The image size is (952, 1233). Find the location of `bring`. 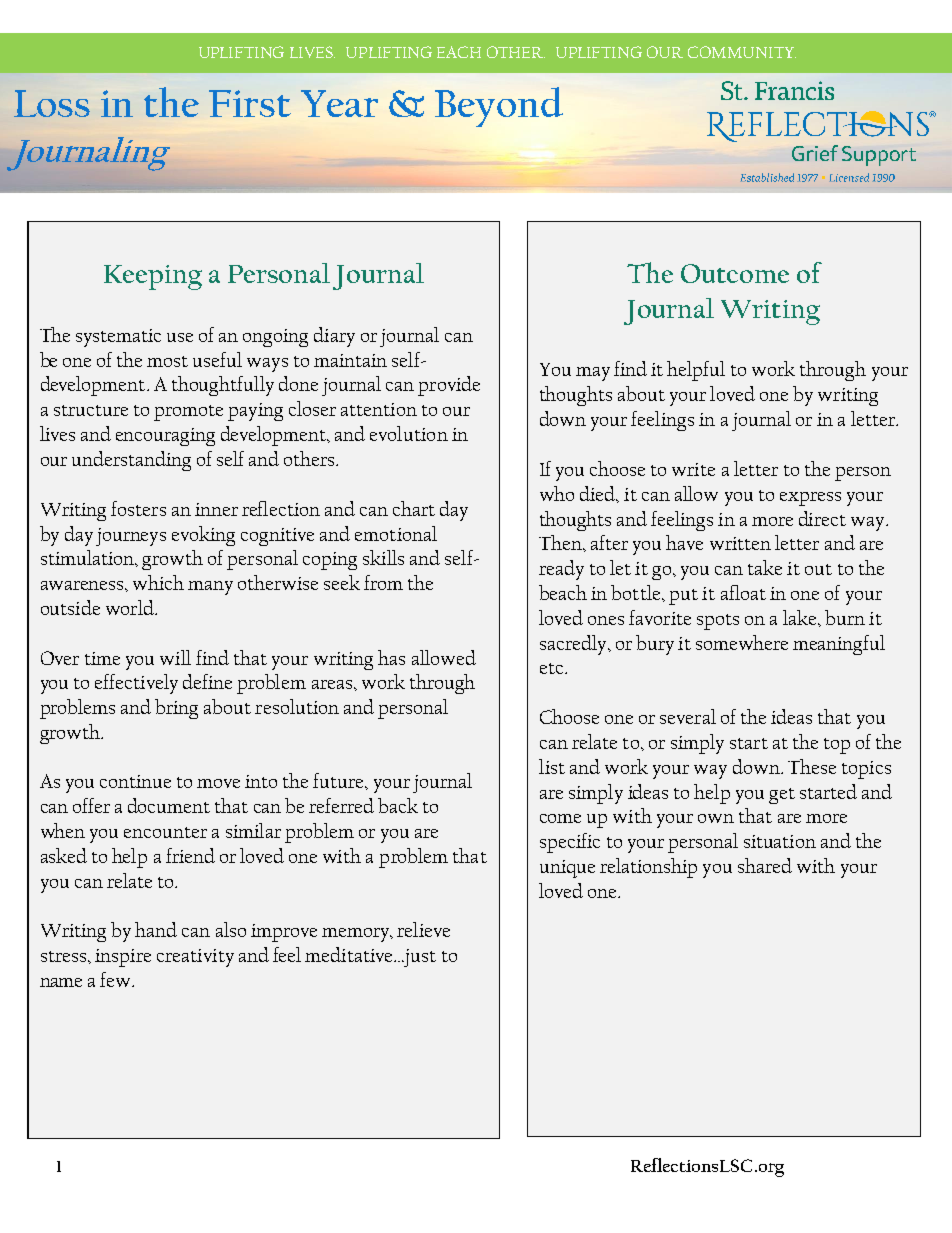

bring is located at coordinates (176, 709).
